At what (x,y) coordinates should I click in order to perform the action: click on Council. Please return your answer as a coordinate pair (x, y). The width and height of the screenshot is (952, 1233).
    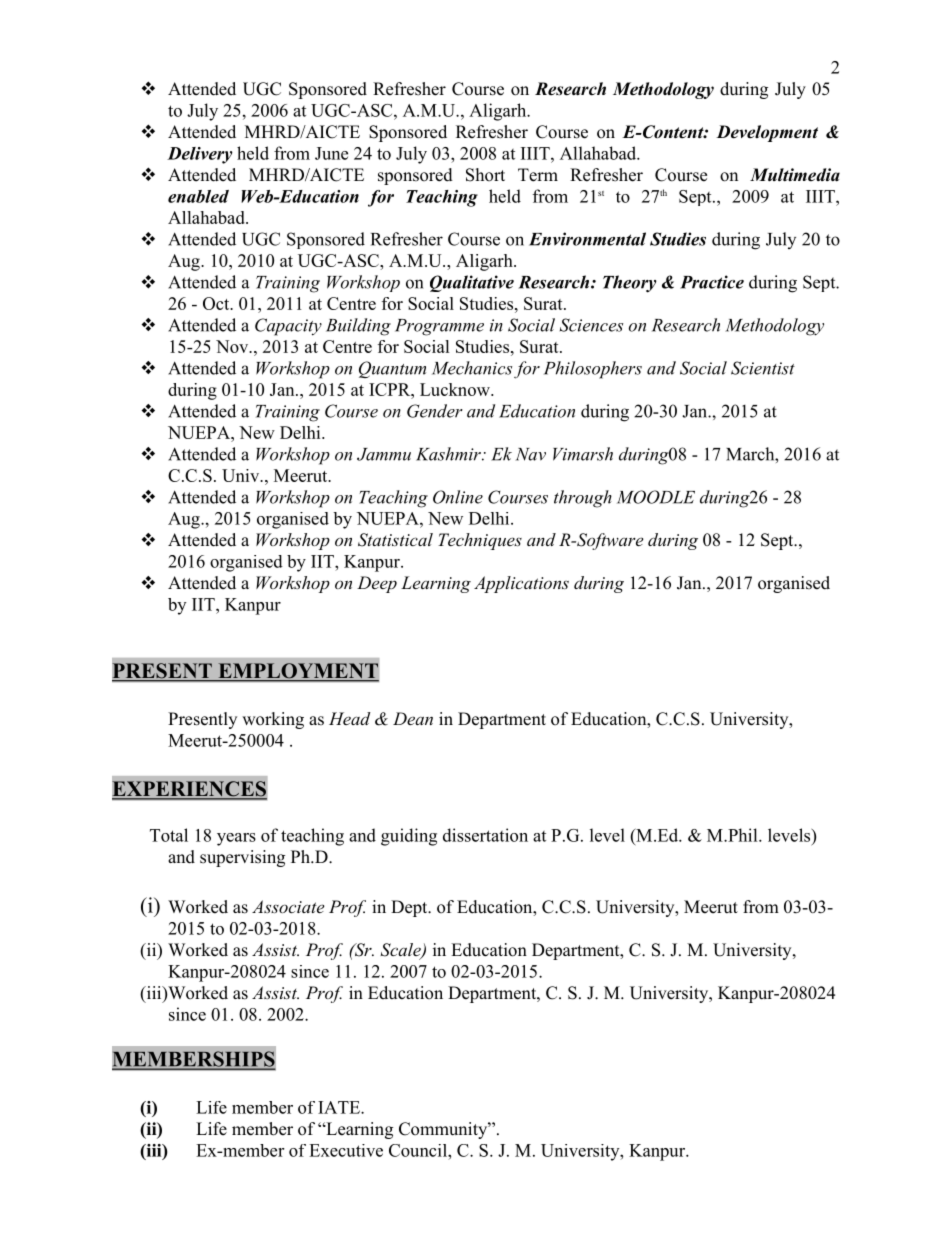
    Looking at the image, I should click on (419, 1150).
